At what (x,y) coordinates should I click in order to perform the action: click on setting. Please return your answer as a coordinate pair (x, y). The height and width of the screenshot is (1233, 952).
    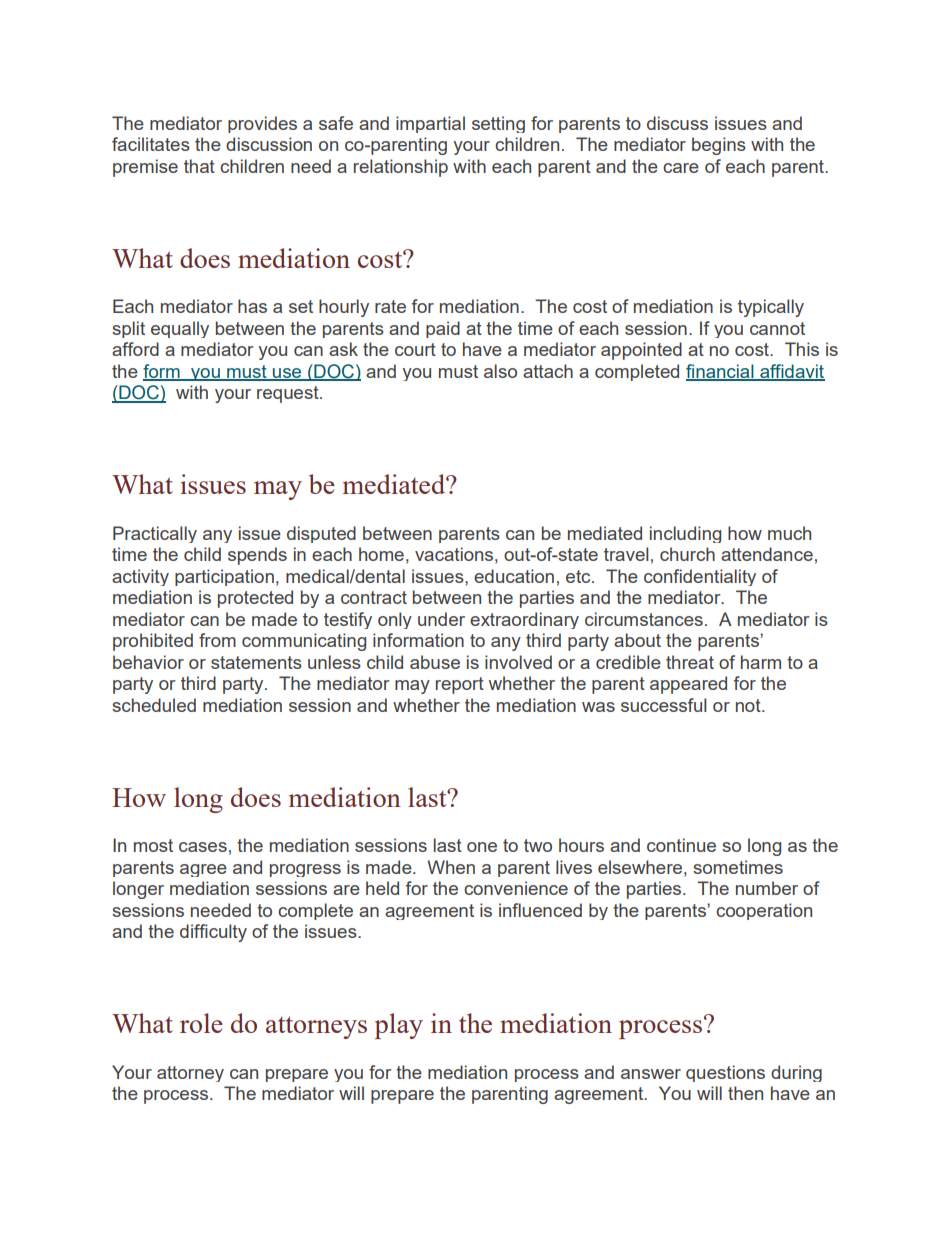
    Looking at the image, I should click on (498, 124).
